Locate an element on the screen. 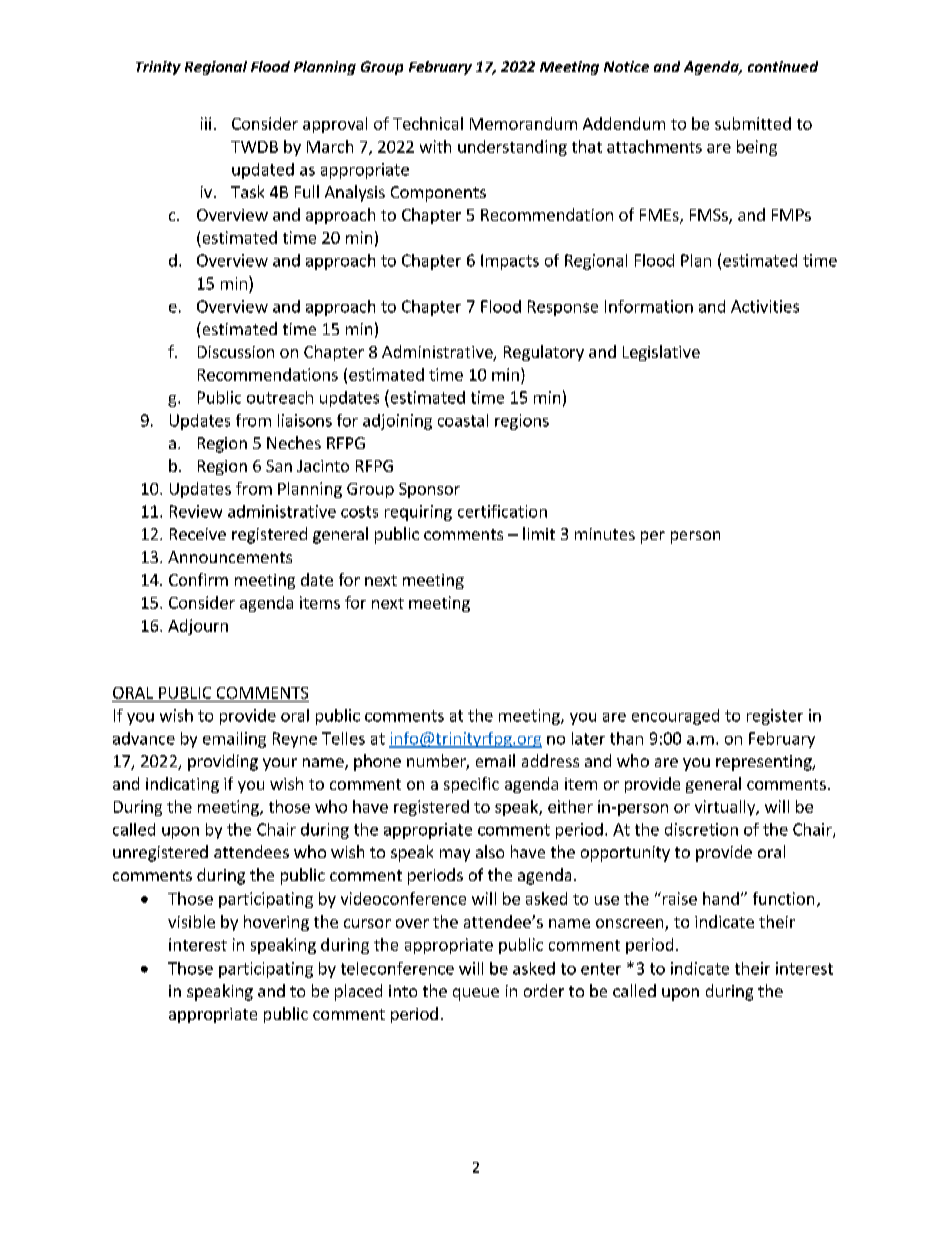 The image size is (952, 1233). Confirm is located at coordinates (198, 579).
